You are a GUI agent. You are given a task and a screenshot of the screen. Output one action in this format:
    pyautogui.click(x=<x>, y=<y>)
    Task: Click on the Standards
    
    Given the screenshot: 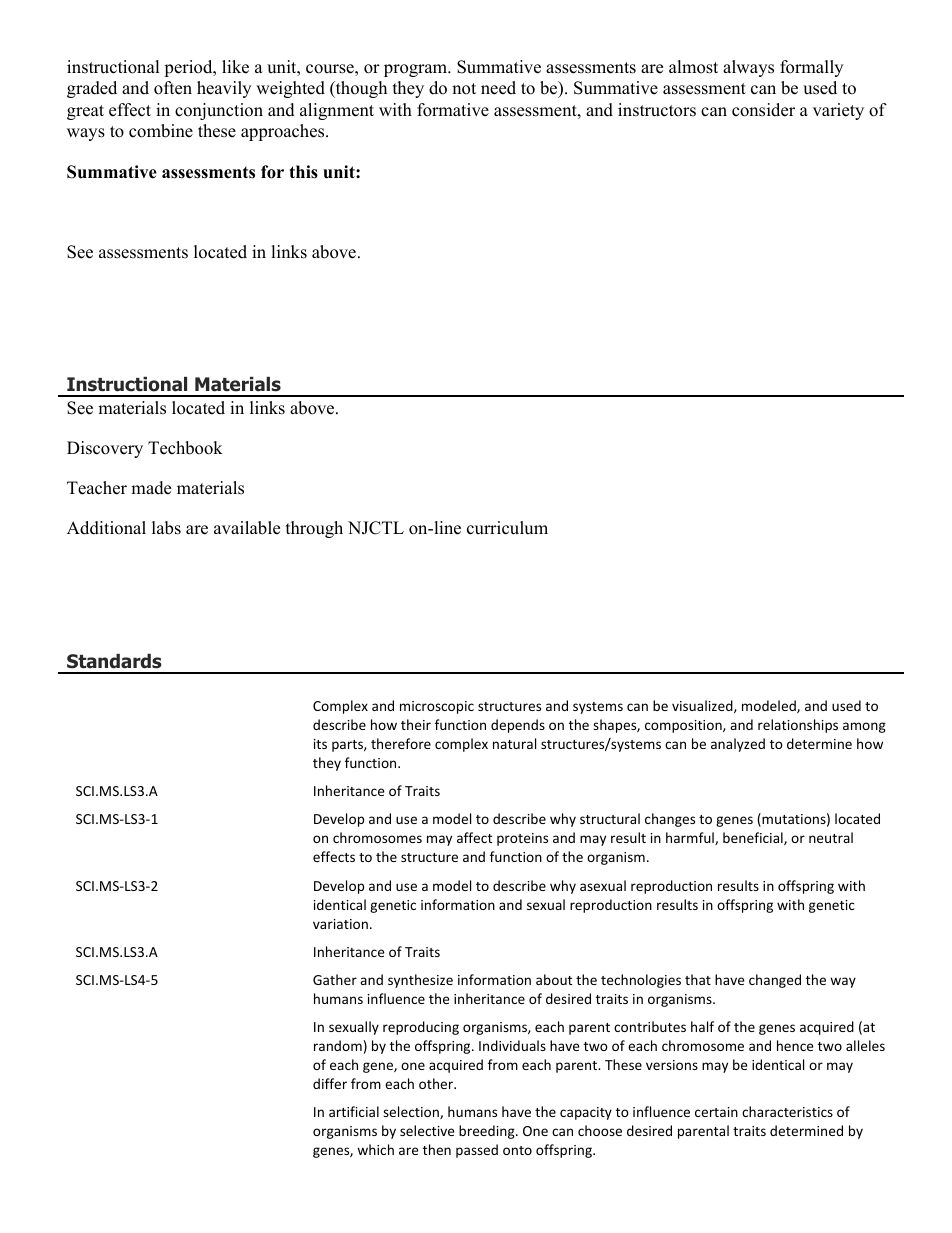 What is the action you would take?
    pyautogui.click(x=114, y=661)
